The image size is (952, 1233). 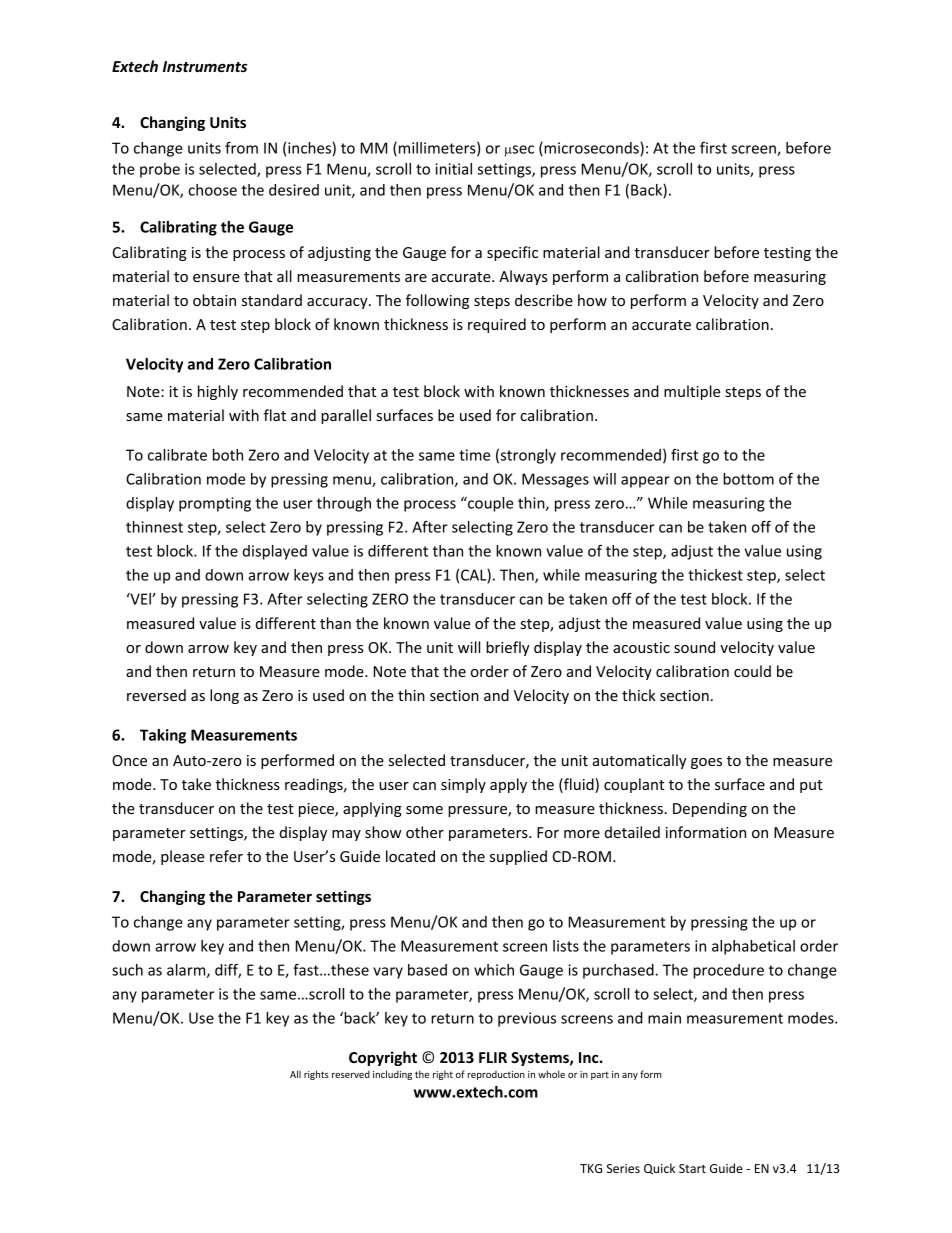 What do you see at coordinates (453, 169) in the page?
I see `initial` at bounding box center [453, 169].
